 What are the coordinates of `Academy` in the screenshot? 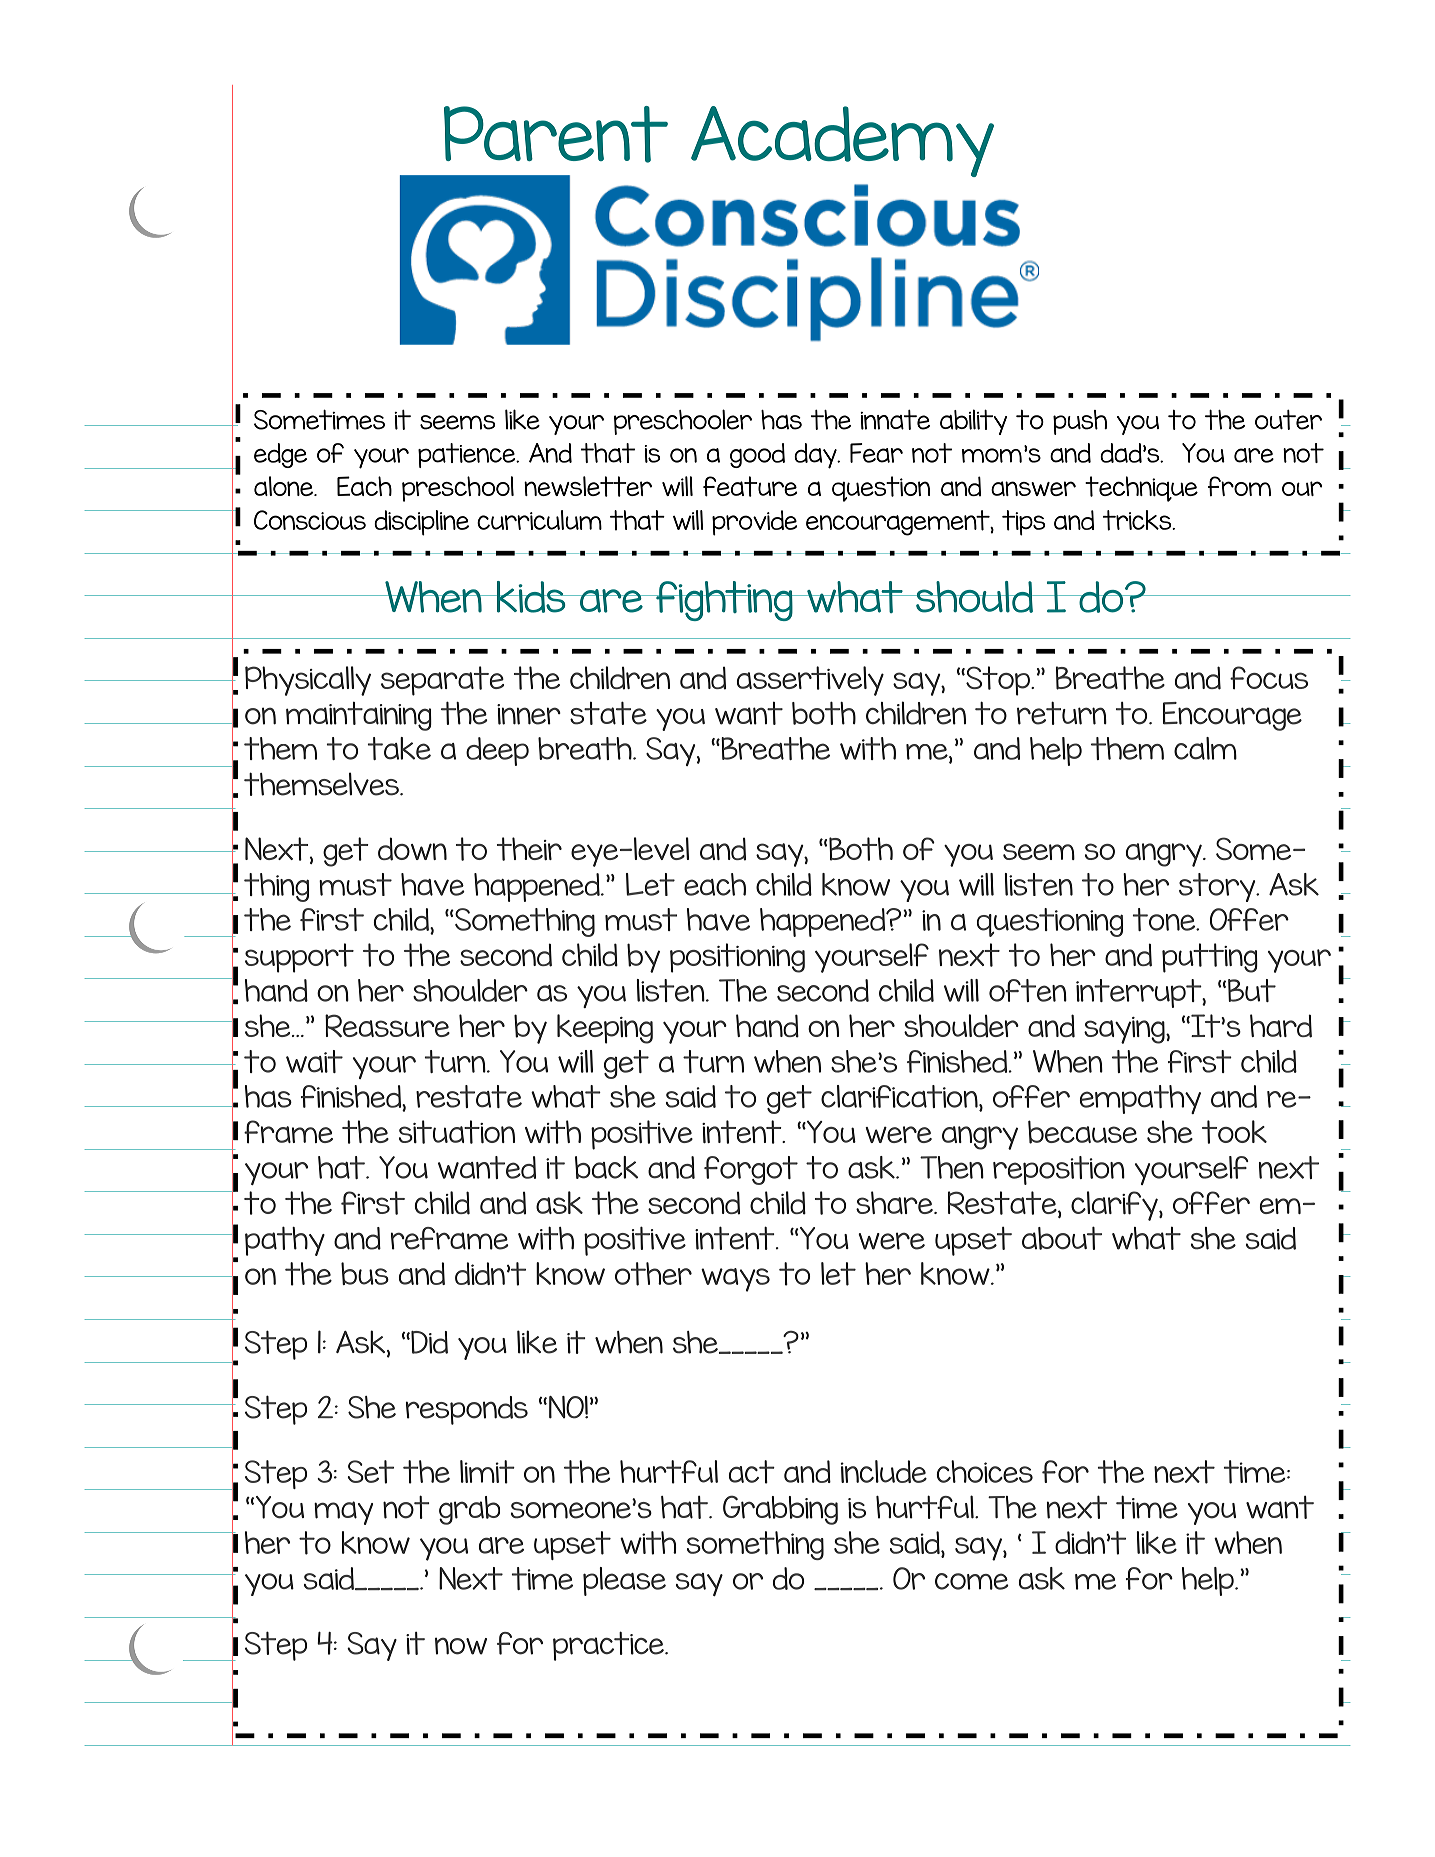 It's located at (842, 141).
